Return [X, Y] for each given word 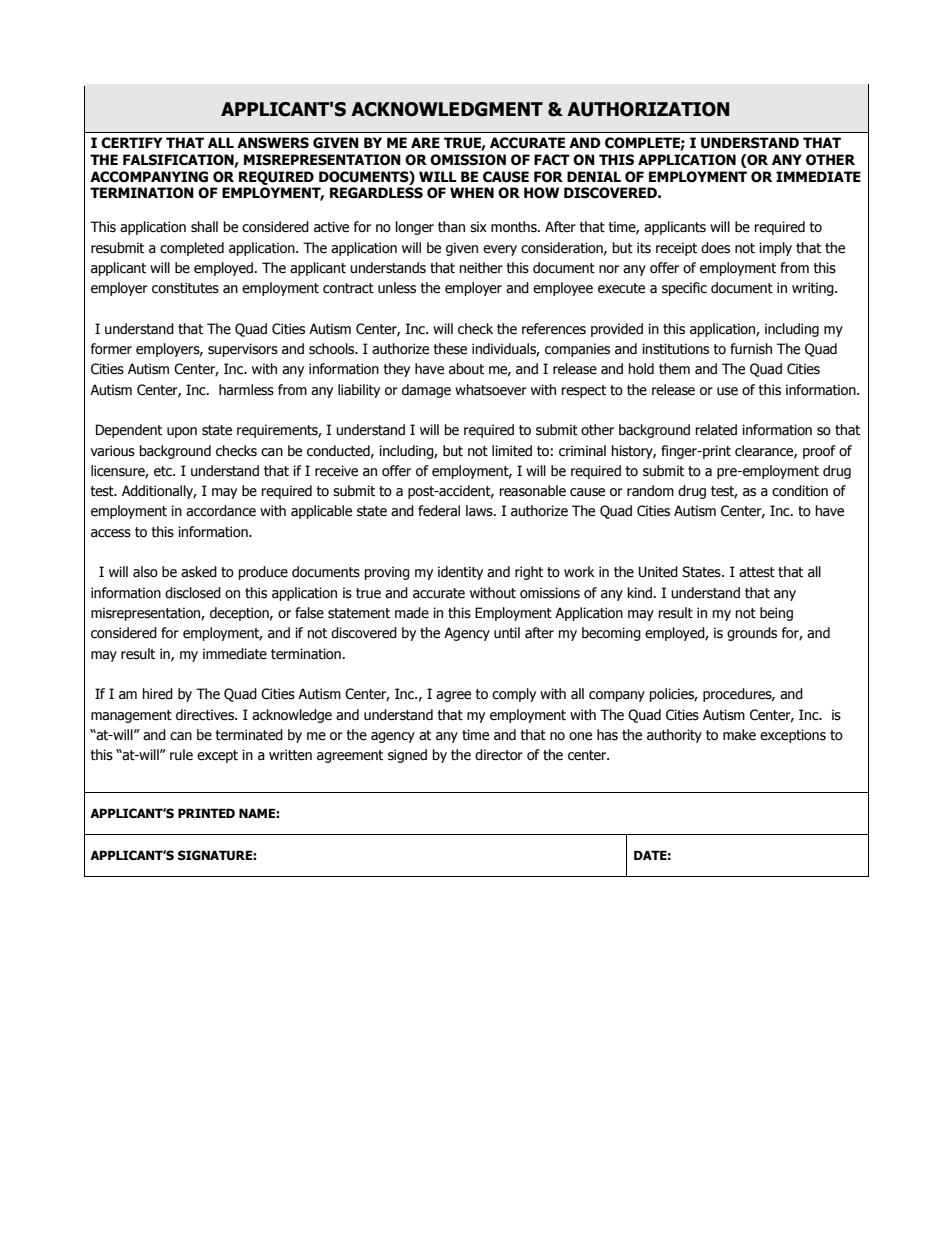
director [499, 755]
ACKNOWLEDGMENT [447, 109]
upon [182, 432]
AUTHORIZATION [648, 109]
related [716, 430]
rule [181, 755]
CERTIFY [132, 143]
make [739, 735]
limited [512, 451]
